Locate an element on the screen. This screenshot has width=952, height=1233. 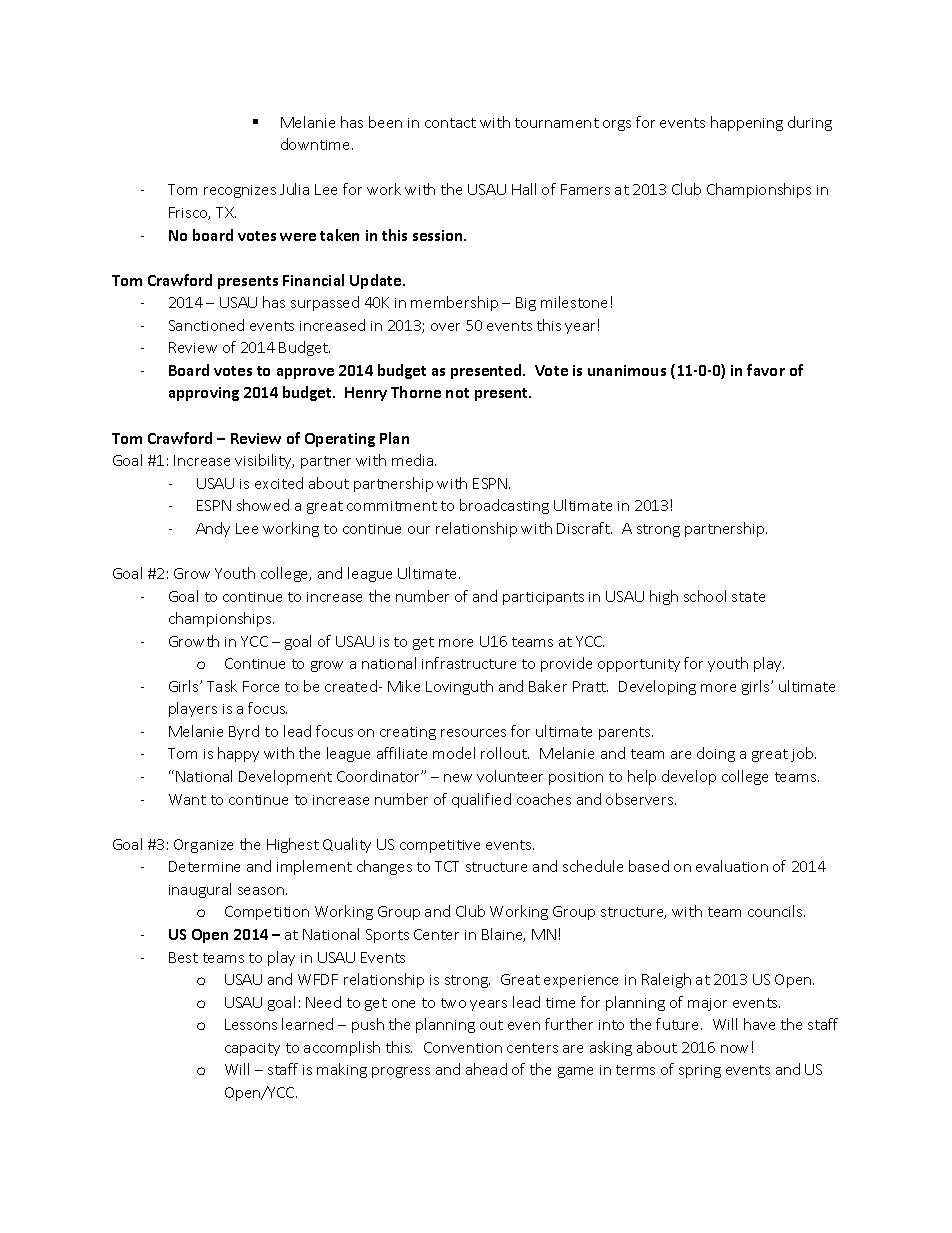
favor is located at coordinates (766, 370).
